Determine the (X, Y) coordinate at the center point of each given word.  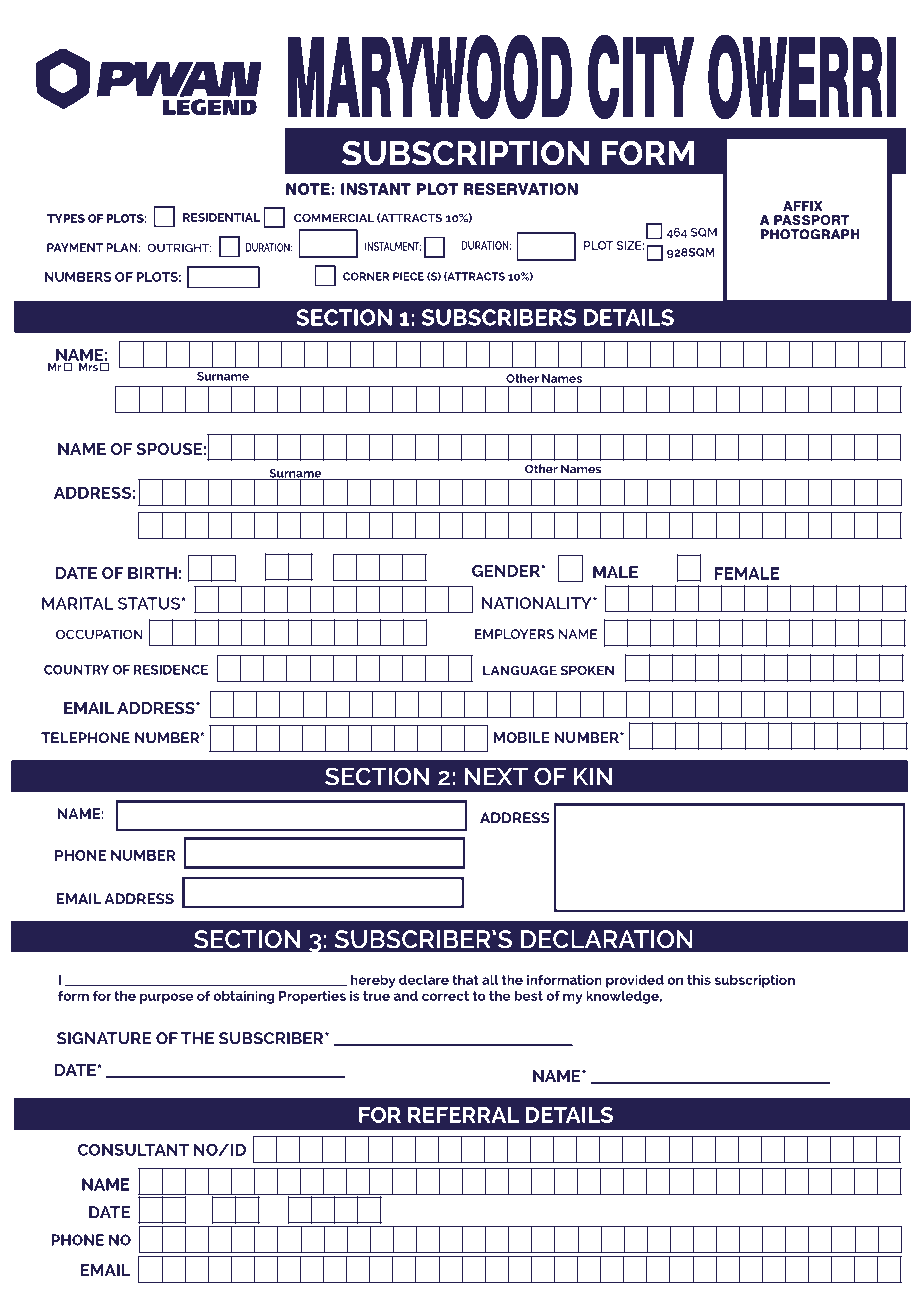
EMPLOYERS (514, 634)
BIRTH (152, 573)
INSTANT (376, 189)
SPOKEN (587, 670)
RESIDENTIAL (221, 217)
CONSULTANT (133, 1149)
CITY (641, 77)
